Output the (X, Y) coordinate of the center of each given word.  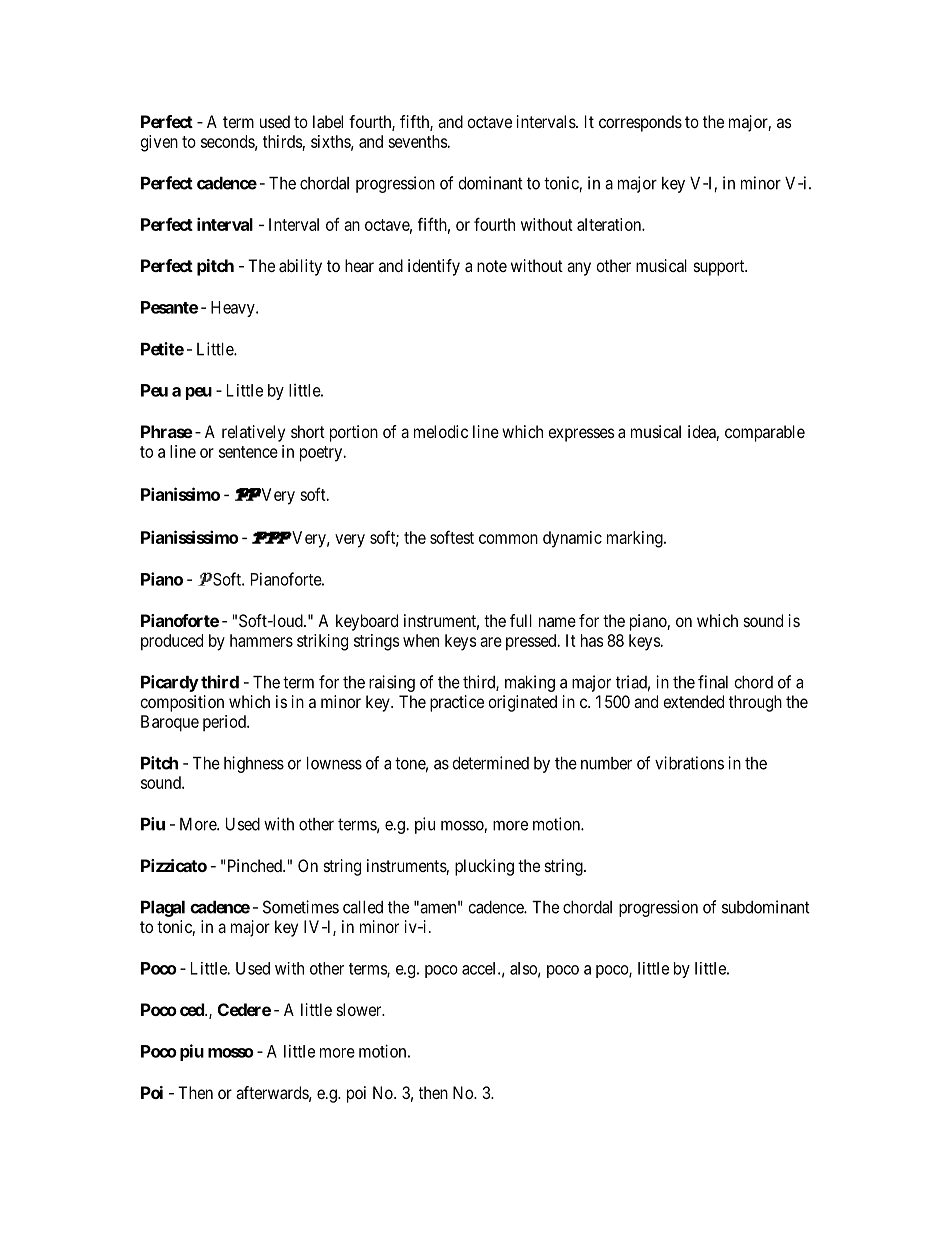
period (225, 723)
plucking (484, 867)
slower (360, 1009)
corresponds (640, 123)
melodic (441, 431)
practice (457, 703)
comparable (765, 433)
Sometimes (301, 907)
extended (693, 701)
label (328, 121)
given (159, 143)
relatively (253, 433)
